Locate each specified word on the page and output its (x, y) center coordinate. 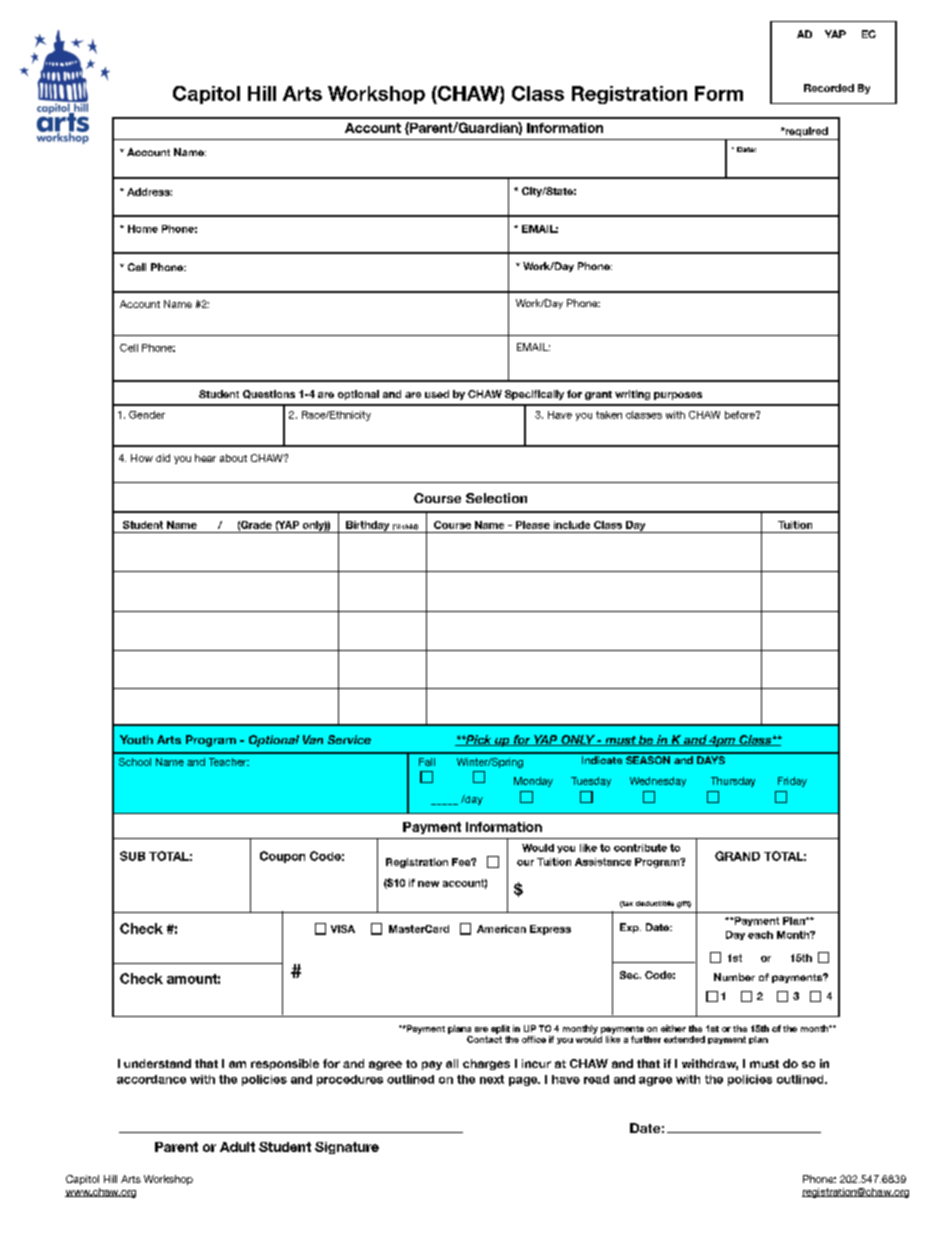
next (492, 1079)
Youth (136, 739)
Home (143, 229)
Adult (237, 1147)
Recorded (829, 88)
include (572, 525)
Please (533, 525)
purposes (678, 396)
